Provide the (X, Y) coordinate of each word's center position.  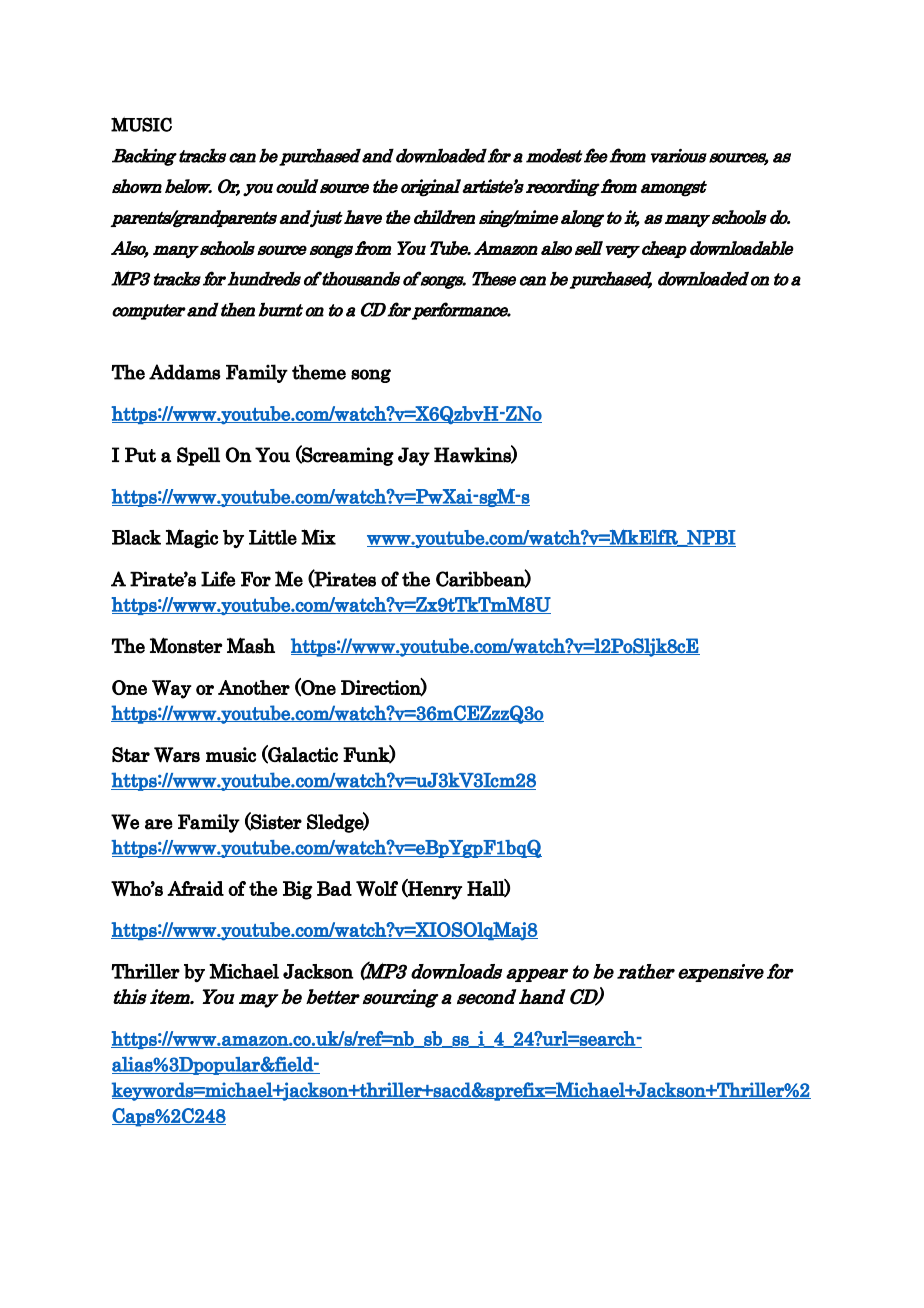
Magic (192, 538)
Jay (414, 456)
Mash (251, 645)
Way (172, 689)
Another (254, 687)
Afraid (195, 888)
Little (273, 537)
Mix (318, 537)
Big (298, 890)
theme (319, 372)
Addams (185, 372)
